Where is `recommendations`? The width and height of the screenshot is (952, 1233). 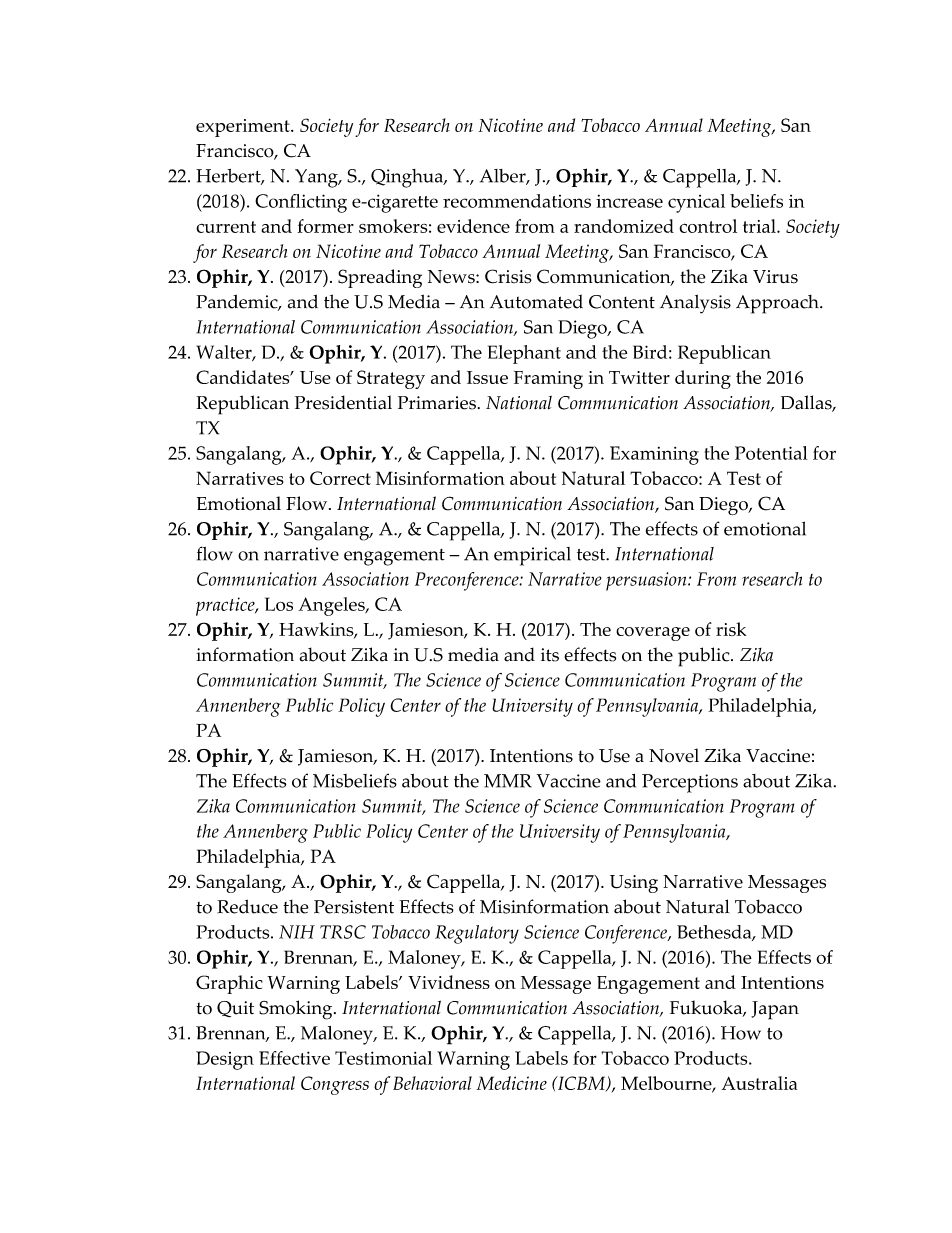
recommendations is located at coordinates (517, 201).
